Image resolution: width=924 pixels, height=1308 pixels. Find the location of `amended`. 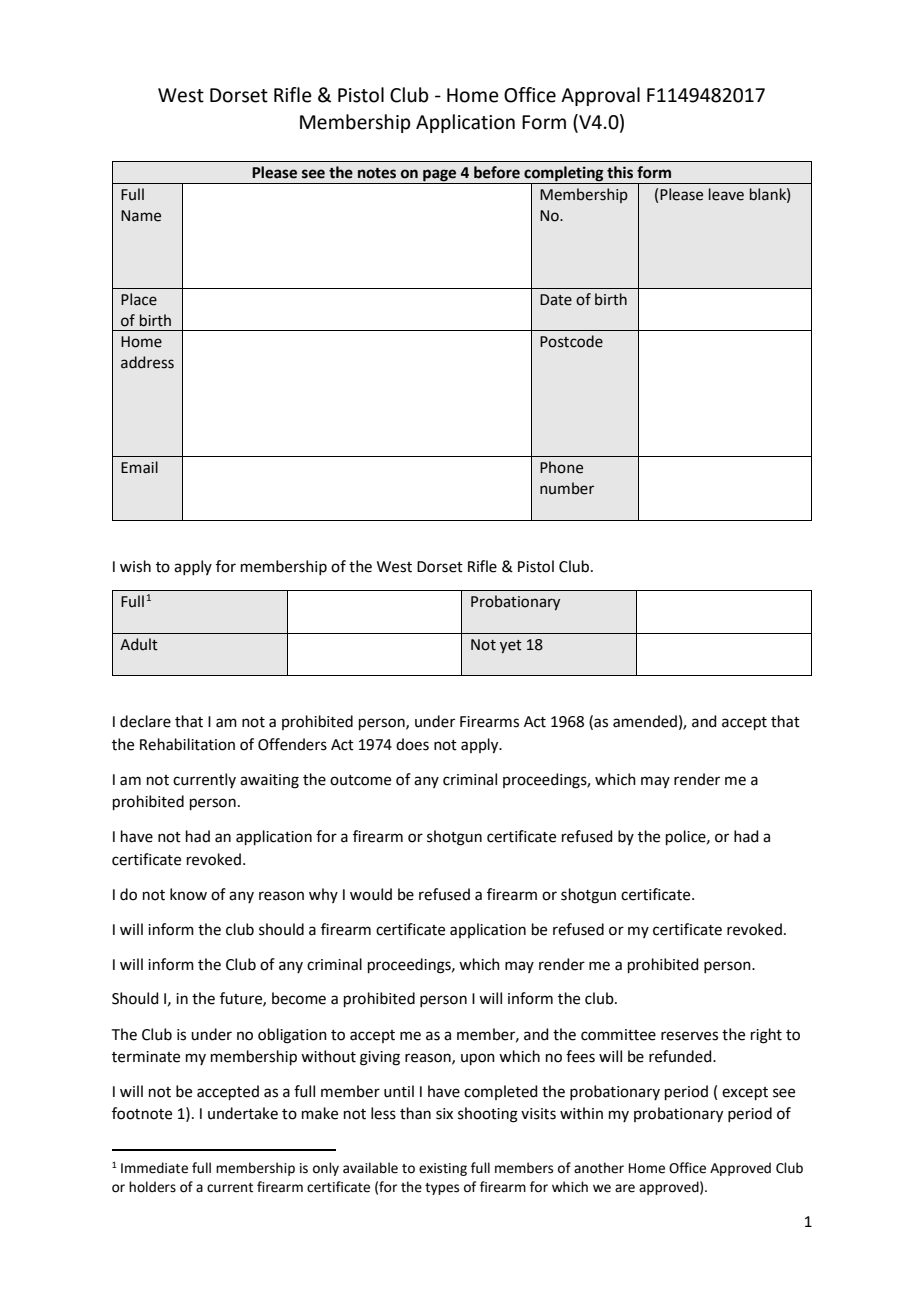

amended is located at coordinates (645, 721).
